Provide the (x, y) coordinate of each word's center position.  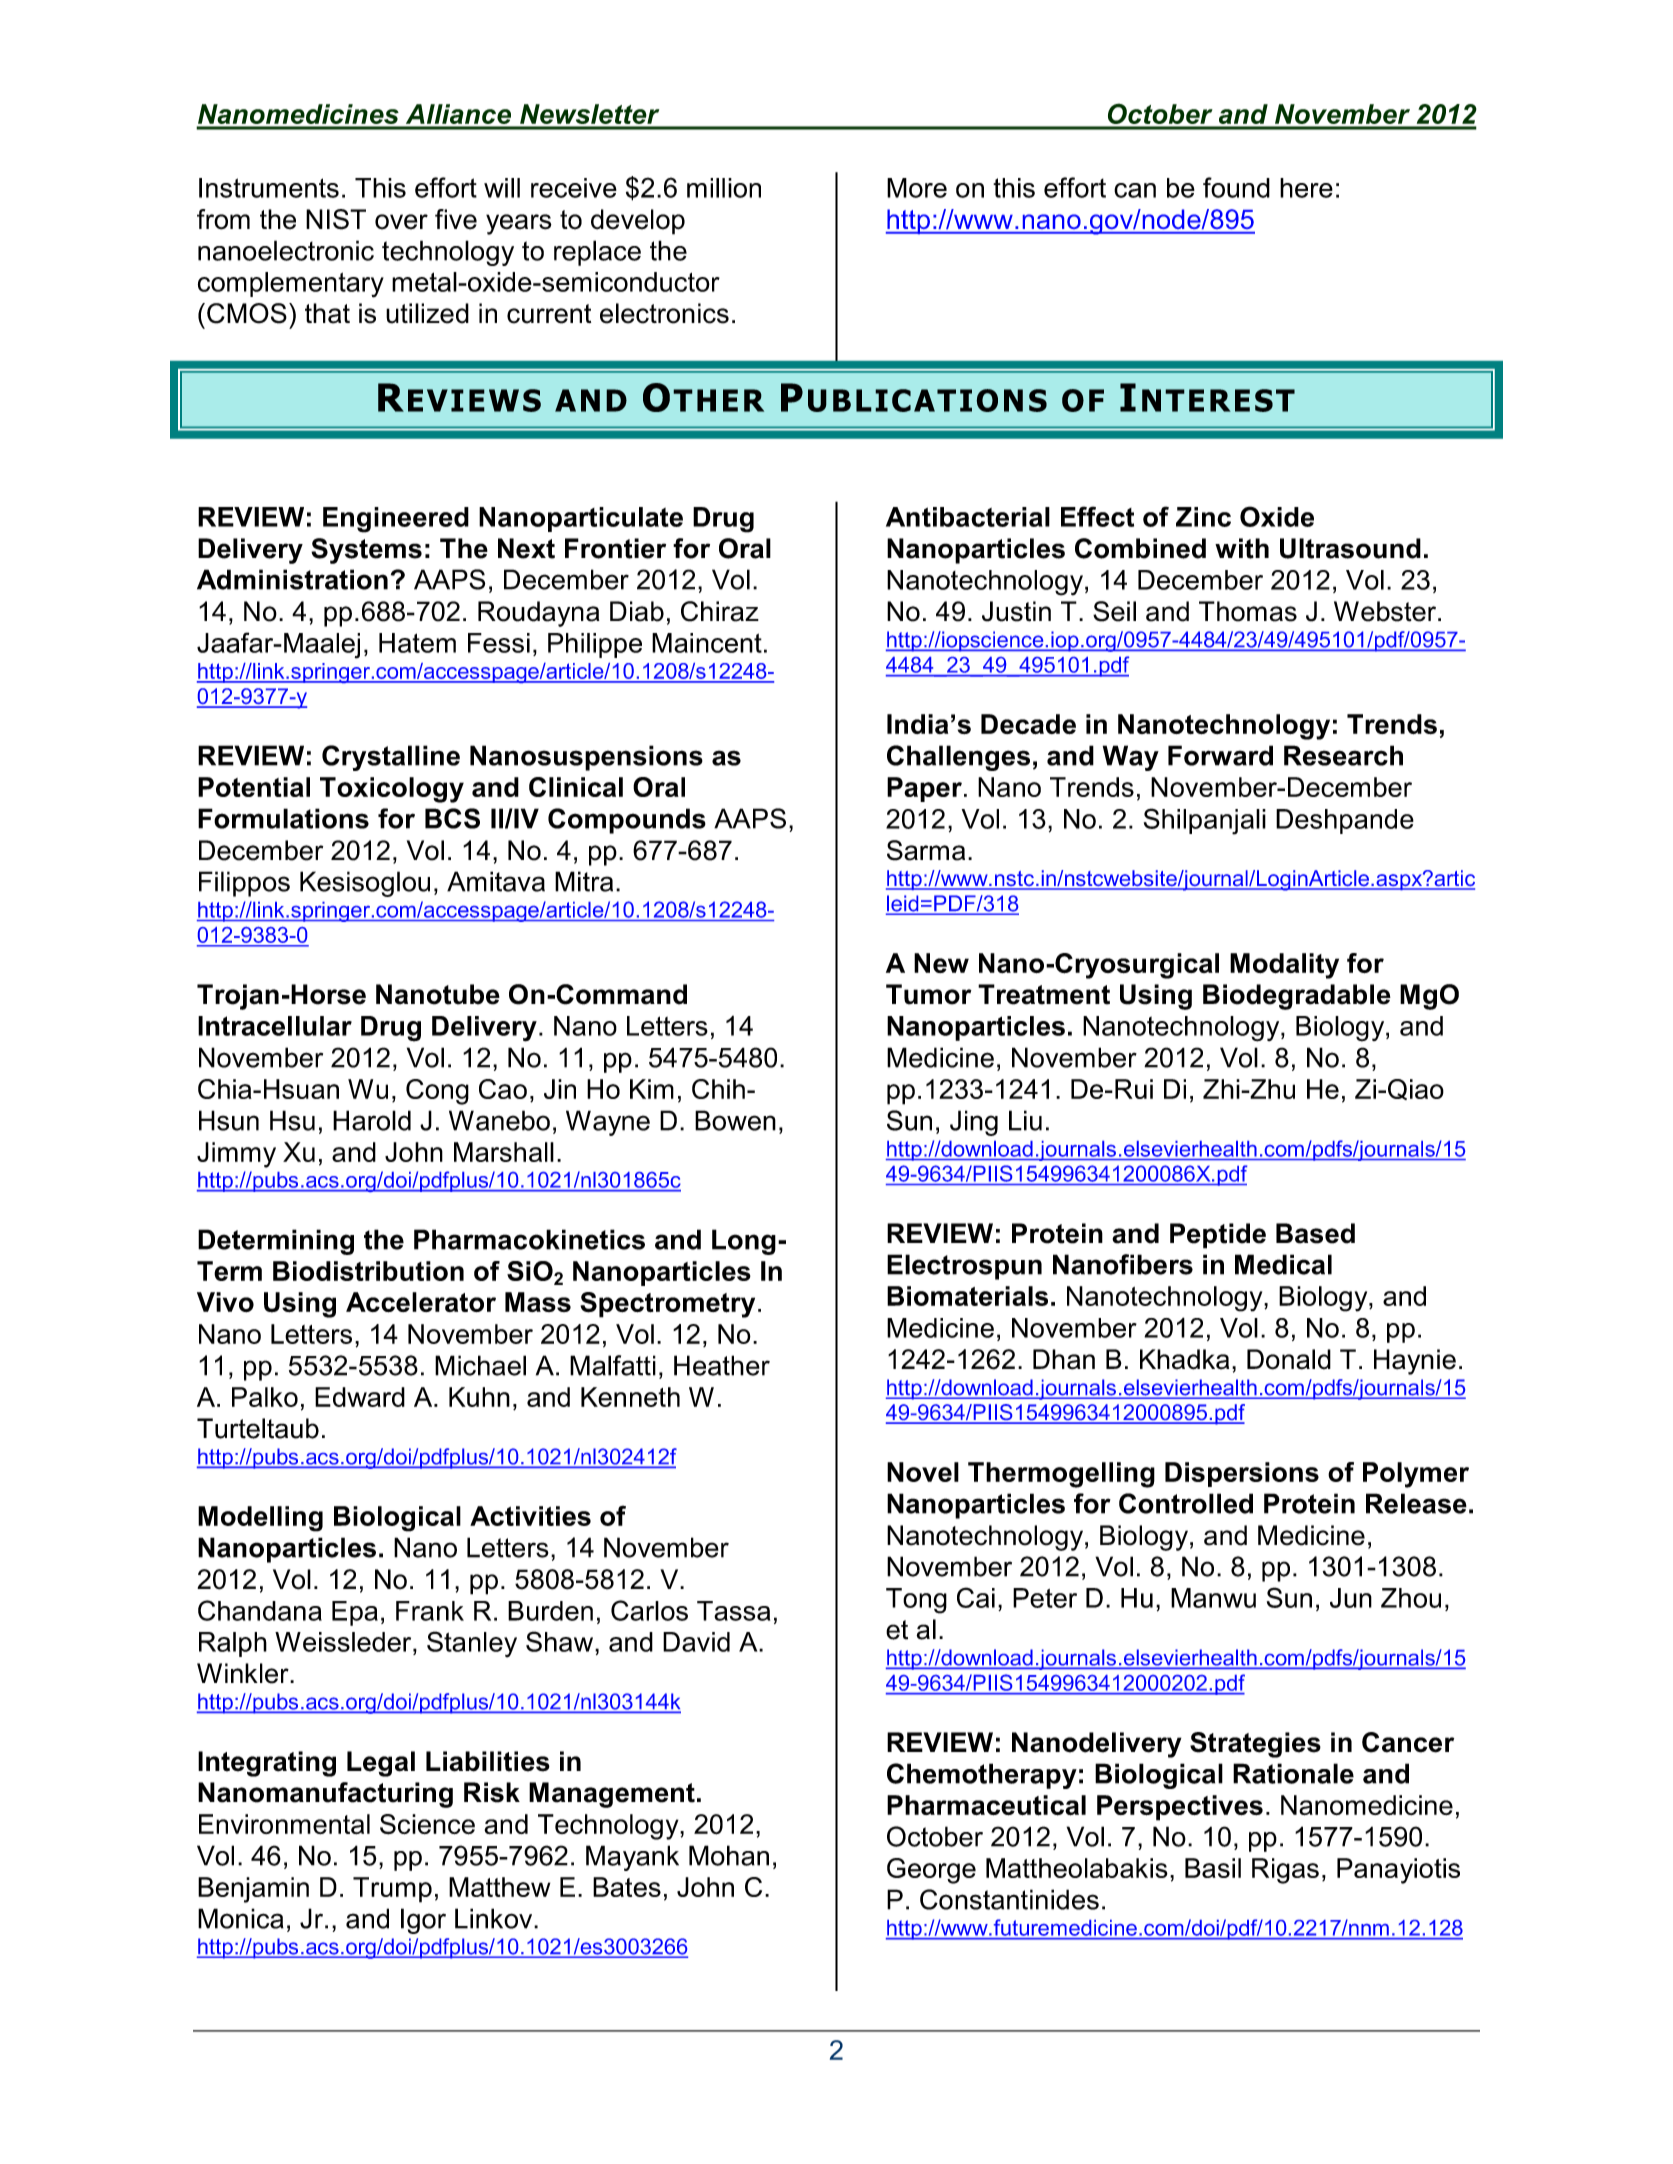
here (1306, 188)
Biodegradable (1297, 997)
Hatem (417, 643)
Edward (360, 1397)
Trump (392, 1890)
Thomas (1248, 611)
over (401, 222)
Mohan (729, 1855)
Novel (923, 1472)
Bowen (735, 1120)
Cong (437, 1092)
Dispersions (1242, 1474)
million (724, 188)
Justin (1016, 611)
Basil (1213, 1868)
